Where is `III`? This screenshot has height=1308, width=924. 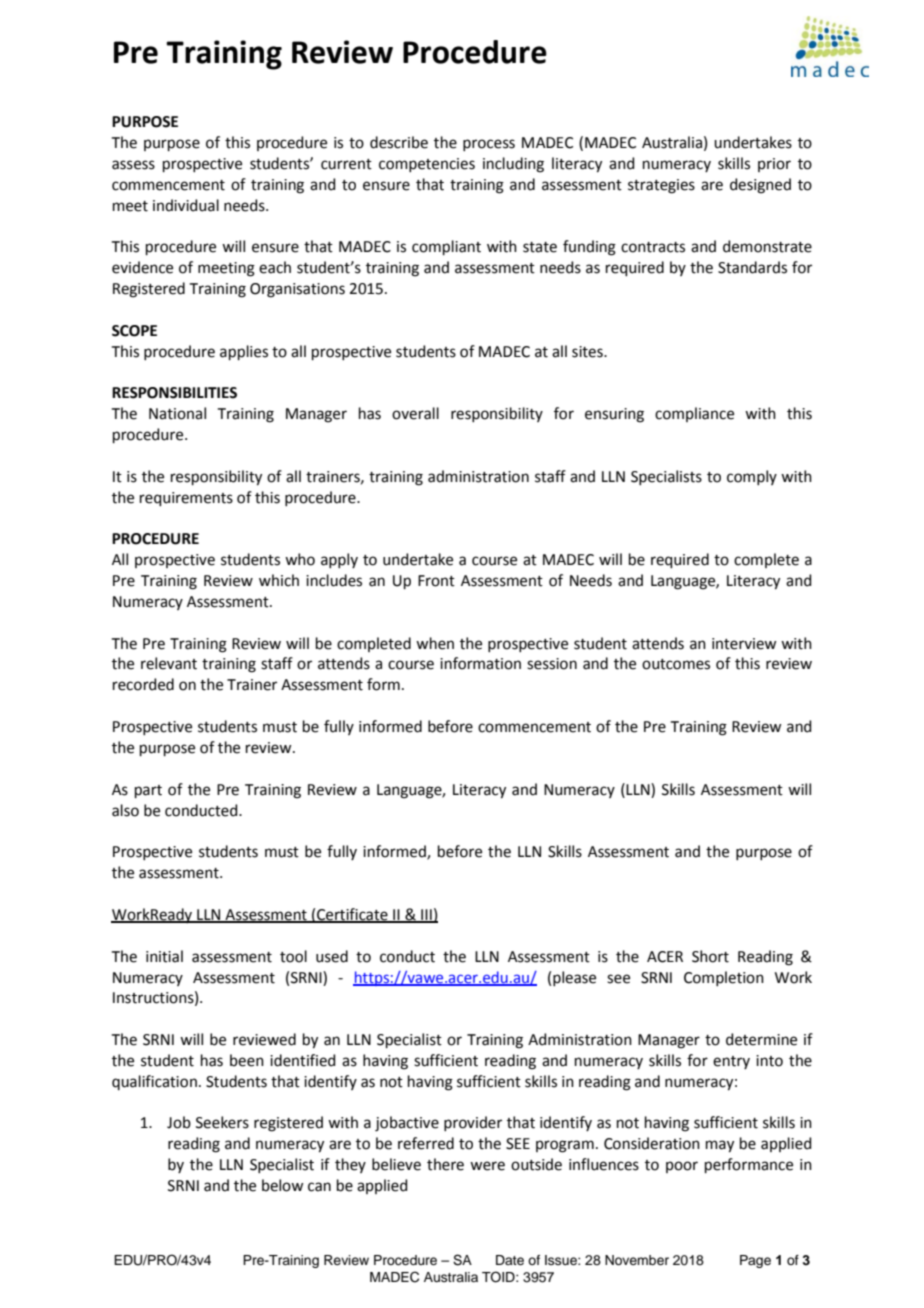
III is located at coordinates (426, 915).
